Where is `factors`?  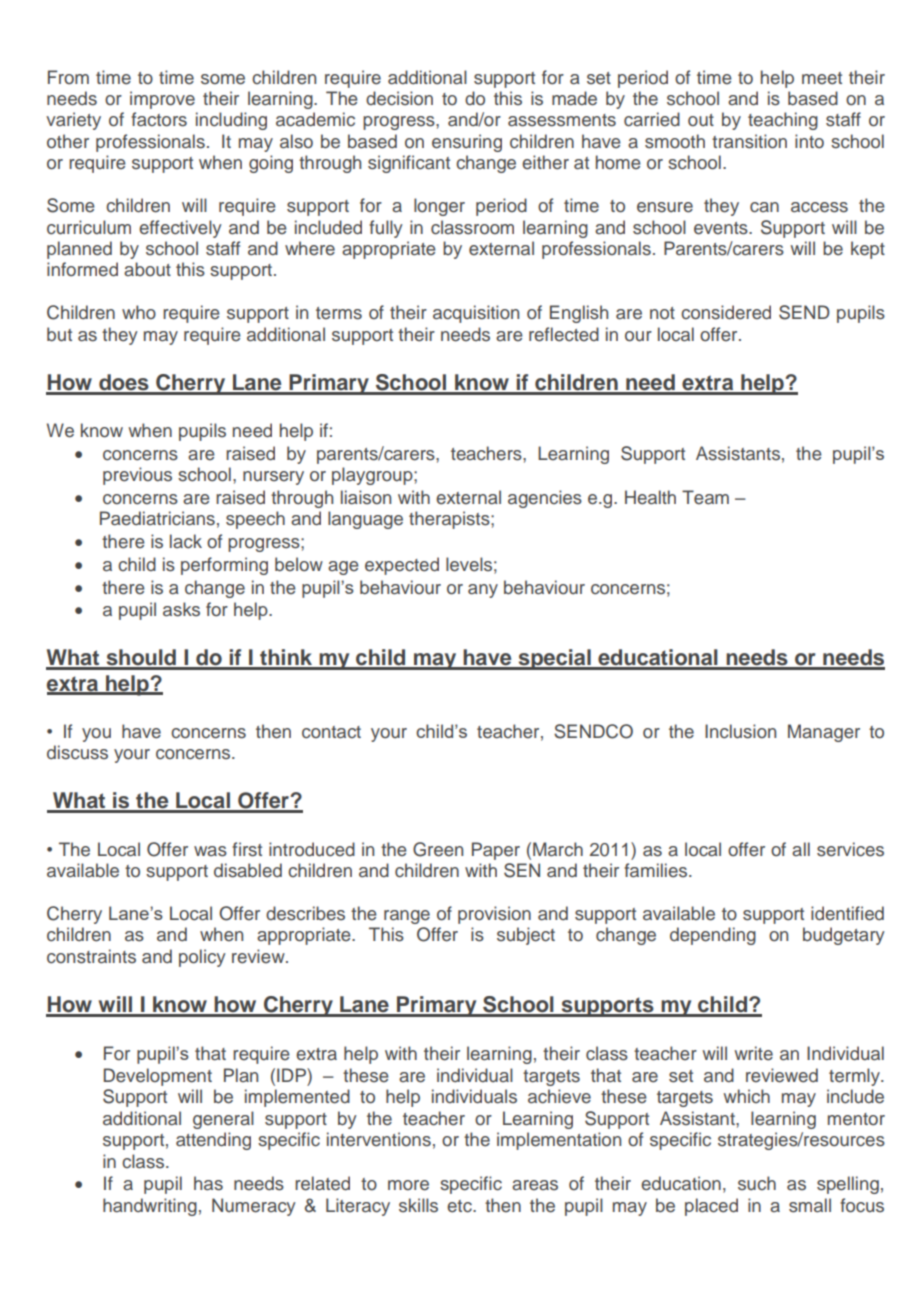
factors is located at coordinates (159, 119).
